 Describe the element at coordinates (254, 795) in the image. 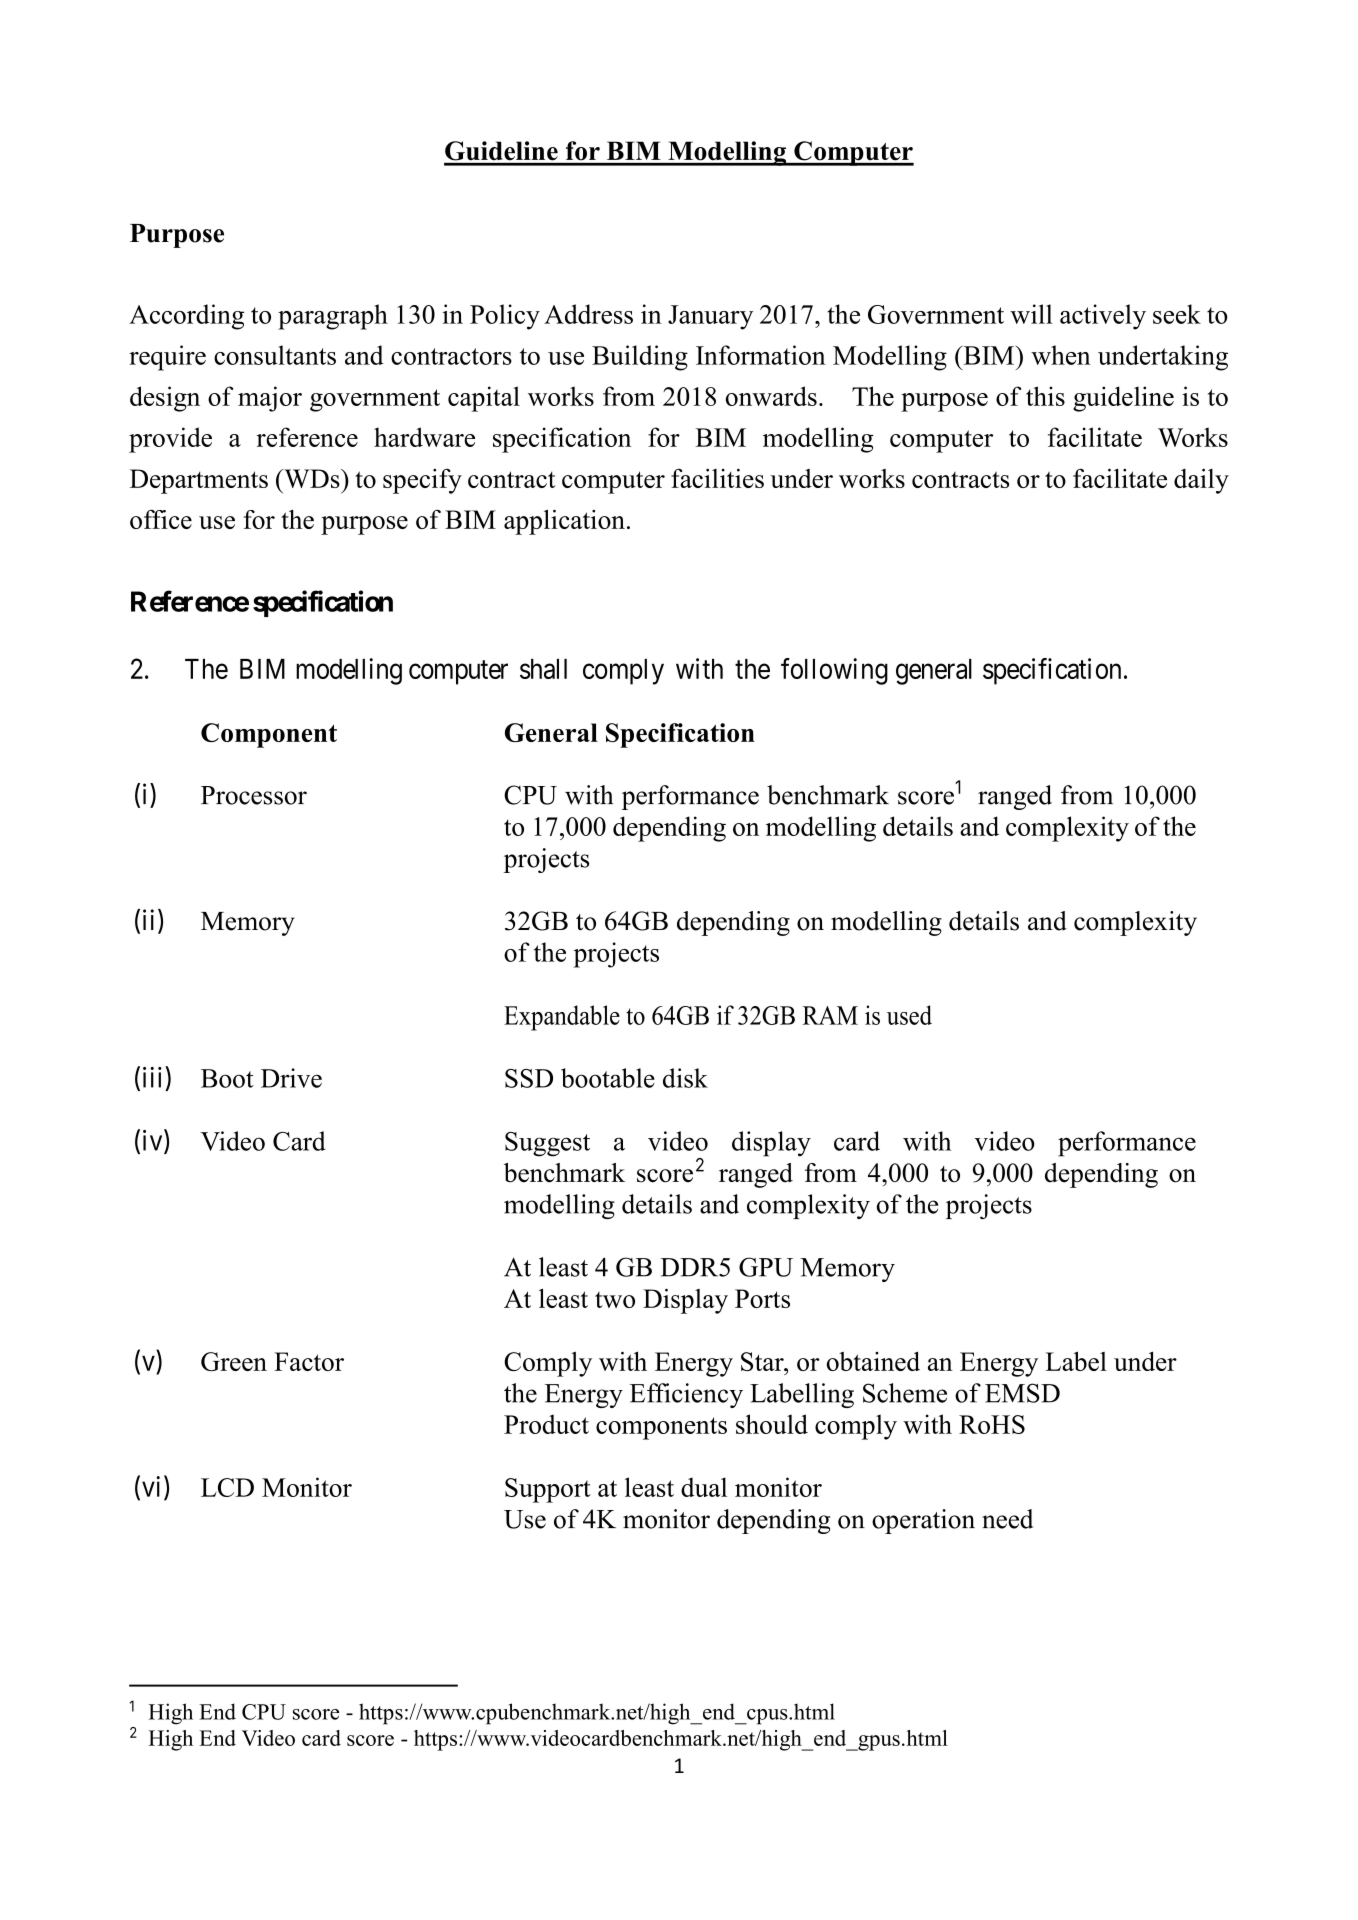

I see `Processor` at that location.
